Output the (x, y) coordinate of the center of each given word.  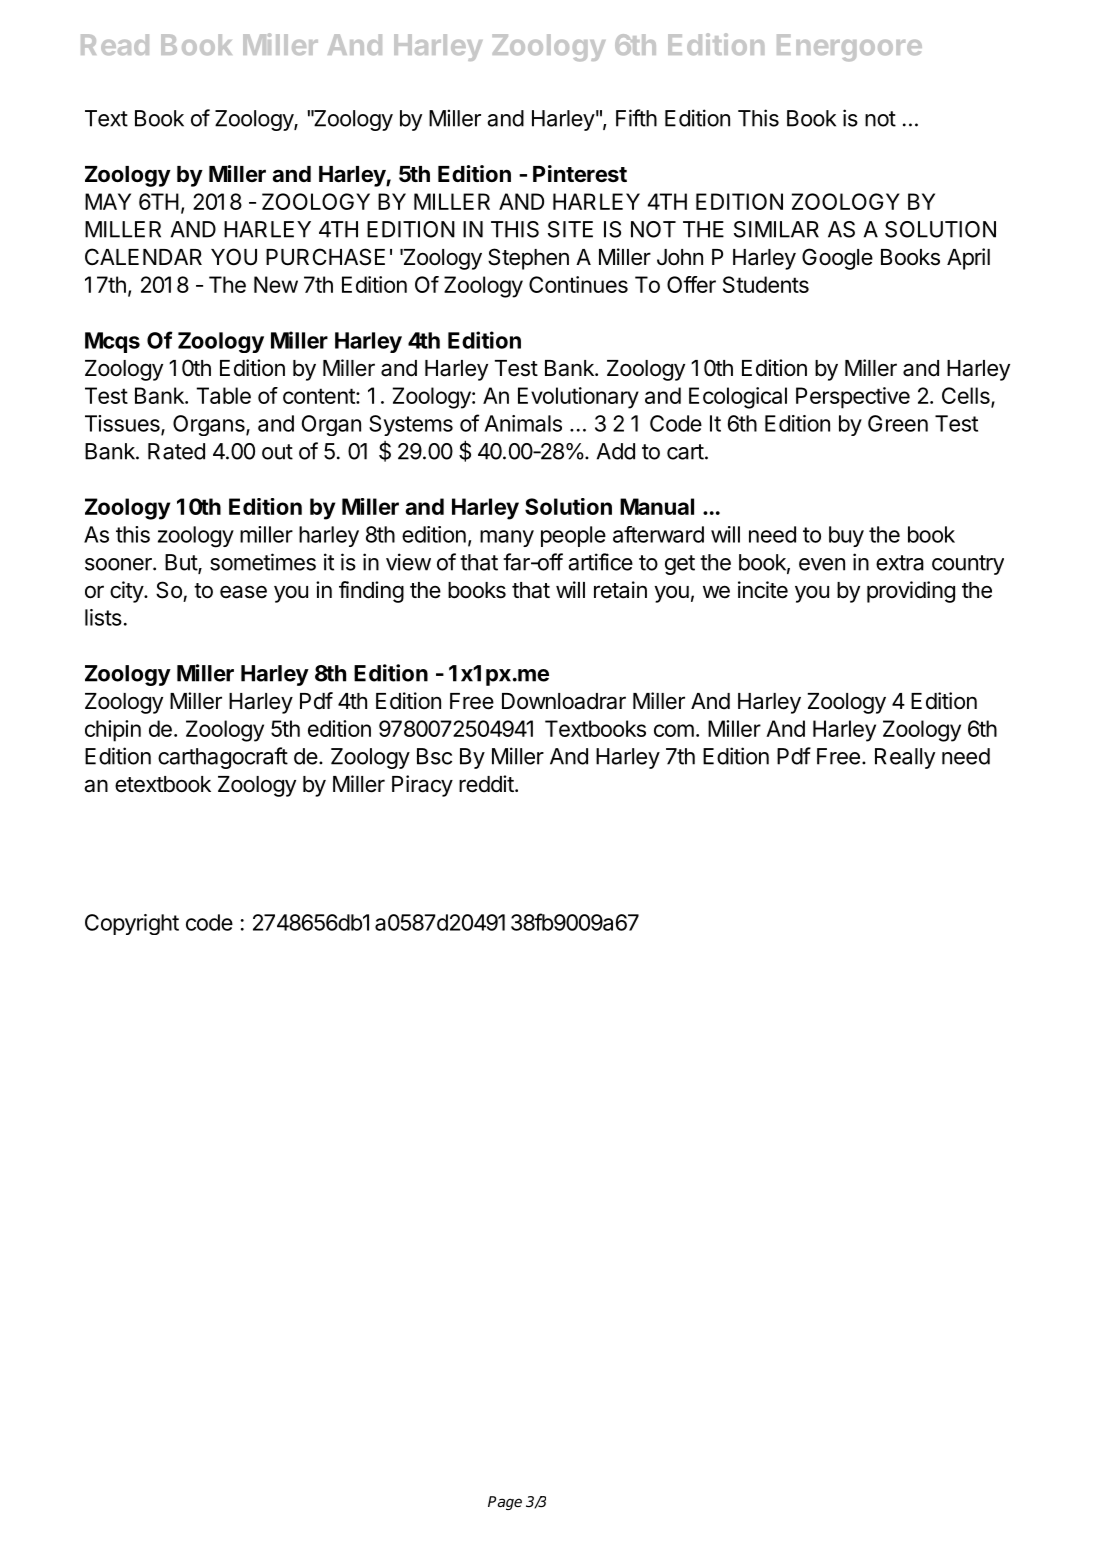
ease (243, 592)
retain (620, 590)
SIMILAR (776, 229)
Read (115, 44)
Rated (176, 451)
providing (911, 592)
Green (898, 423)
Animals (523, 423)
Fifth (636, 118)
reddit (486, 784)
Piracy (422, 786)
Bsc (434, 756)
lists (103, 617)
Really (905, 758)
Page (505, 1503)
